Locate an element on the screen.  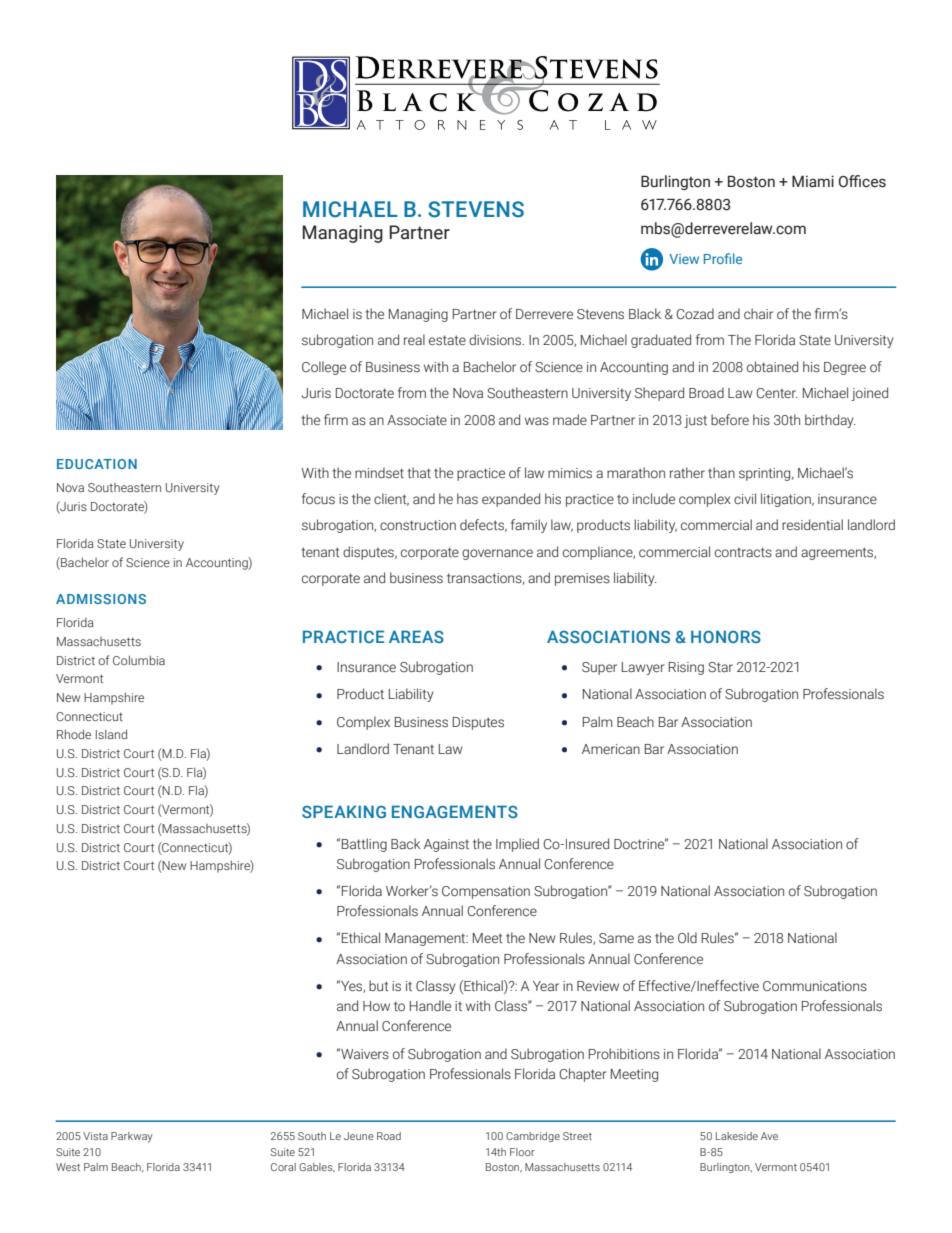
before is located at coordinates (730, 419).
